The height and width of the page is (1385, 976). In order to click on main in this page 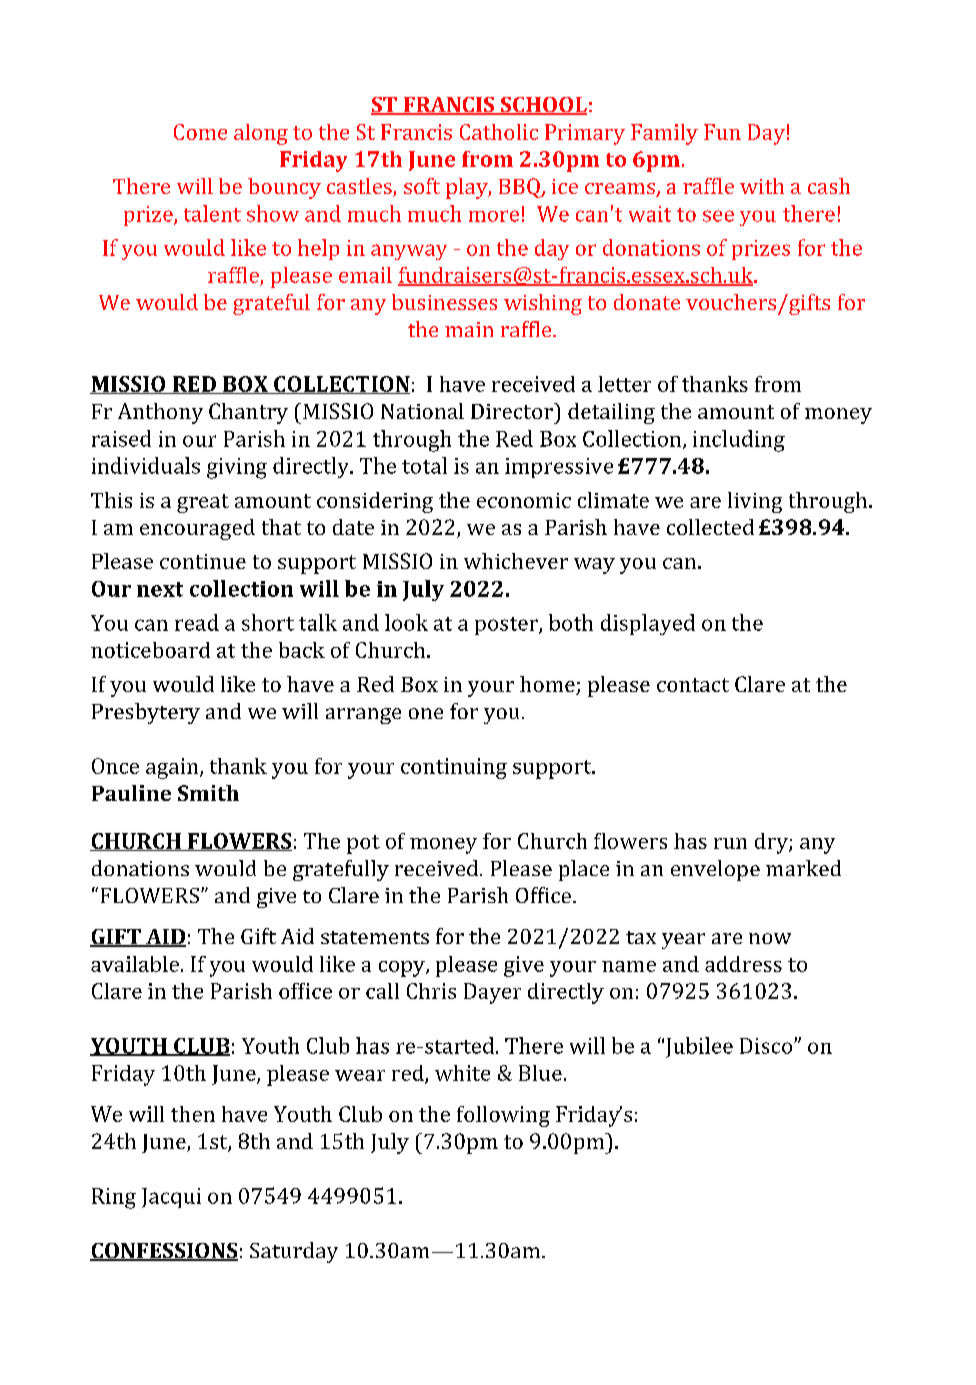, I will do `click(469, 329)`.
